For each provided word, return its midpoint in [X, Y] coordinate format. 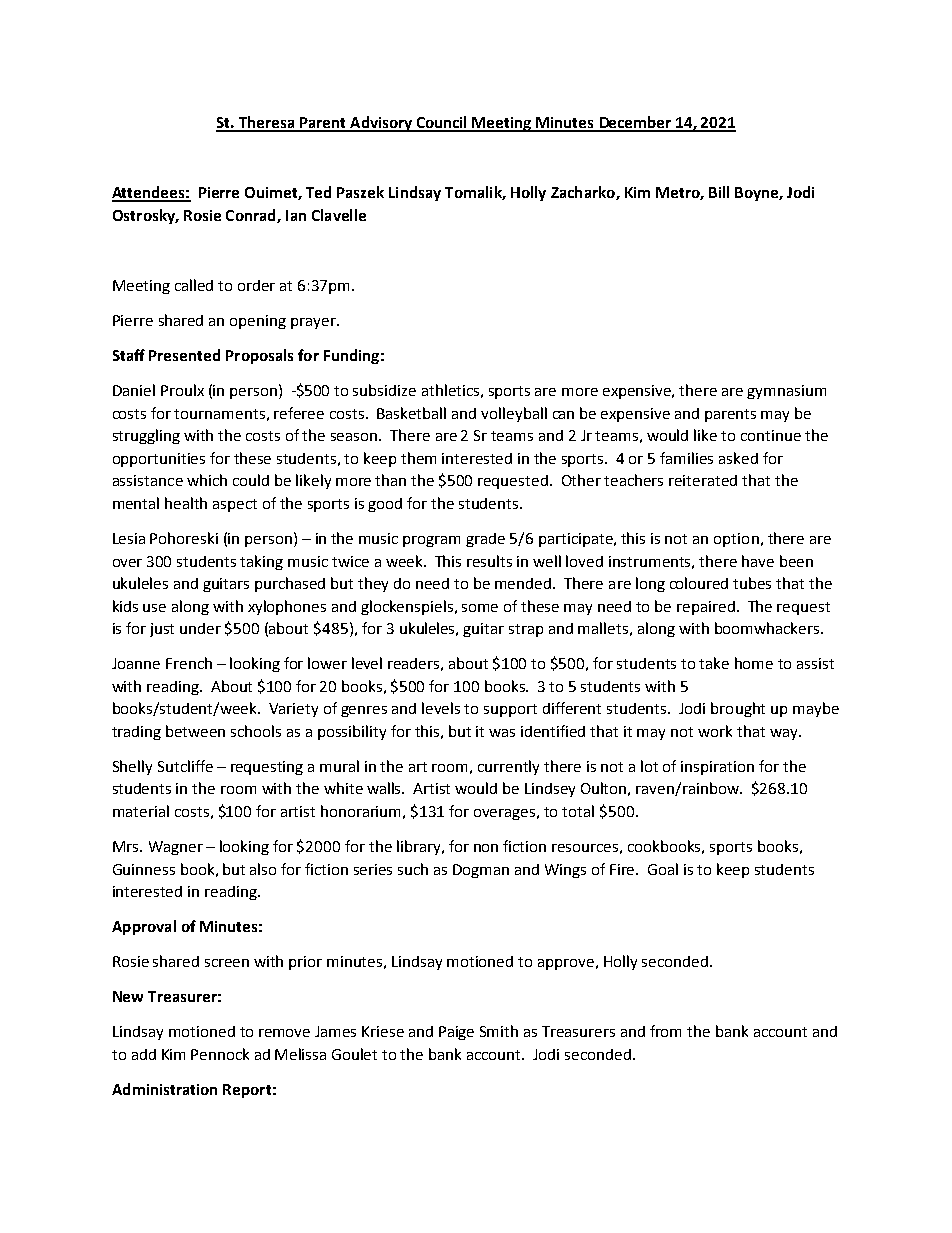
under [200, 628]
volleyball [514, 414]
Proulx [182, 390]
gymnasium [786, 392]
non [486, 848]
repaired [706, 608]
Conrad [252, 216]
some [480, 608]
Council [442, 123]
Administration [164, 1089]
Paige [456, 1033]
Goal [663, 869]
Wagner [176, 848]
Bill [719, 192]
